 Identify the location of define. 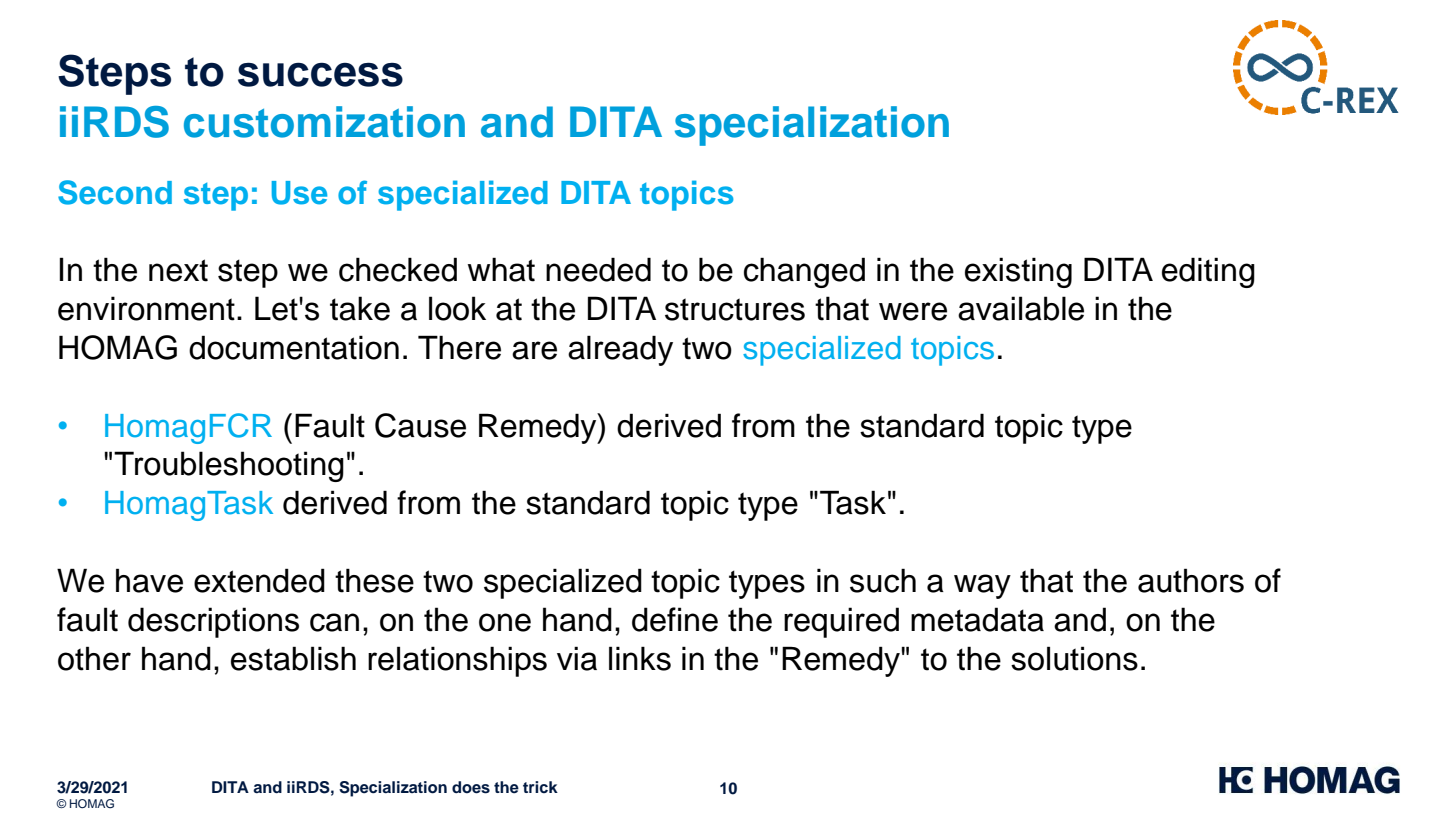
(675, 619).
